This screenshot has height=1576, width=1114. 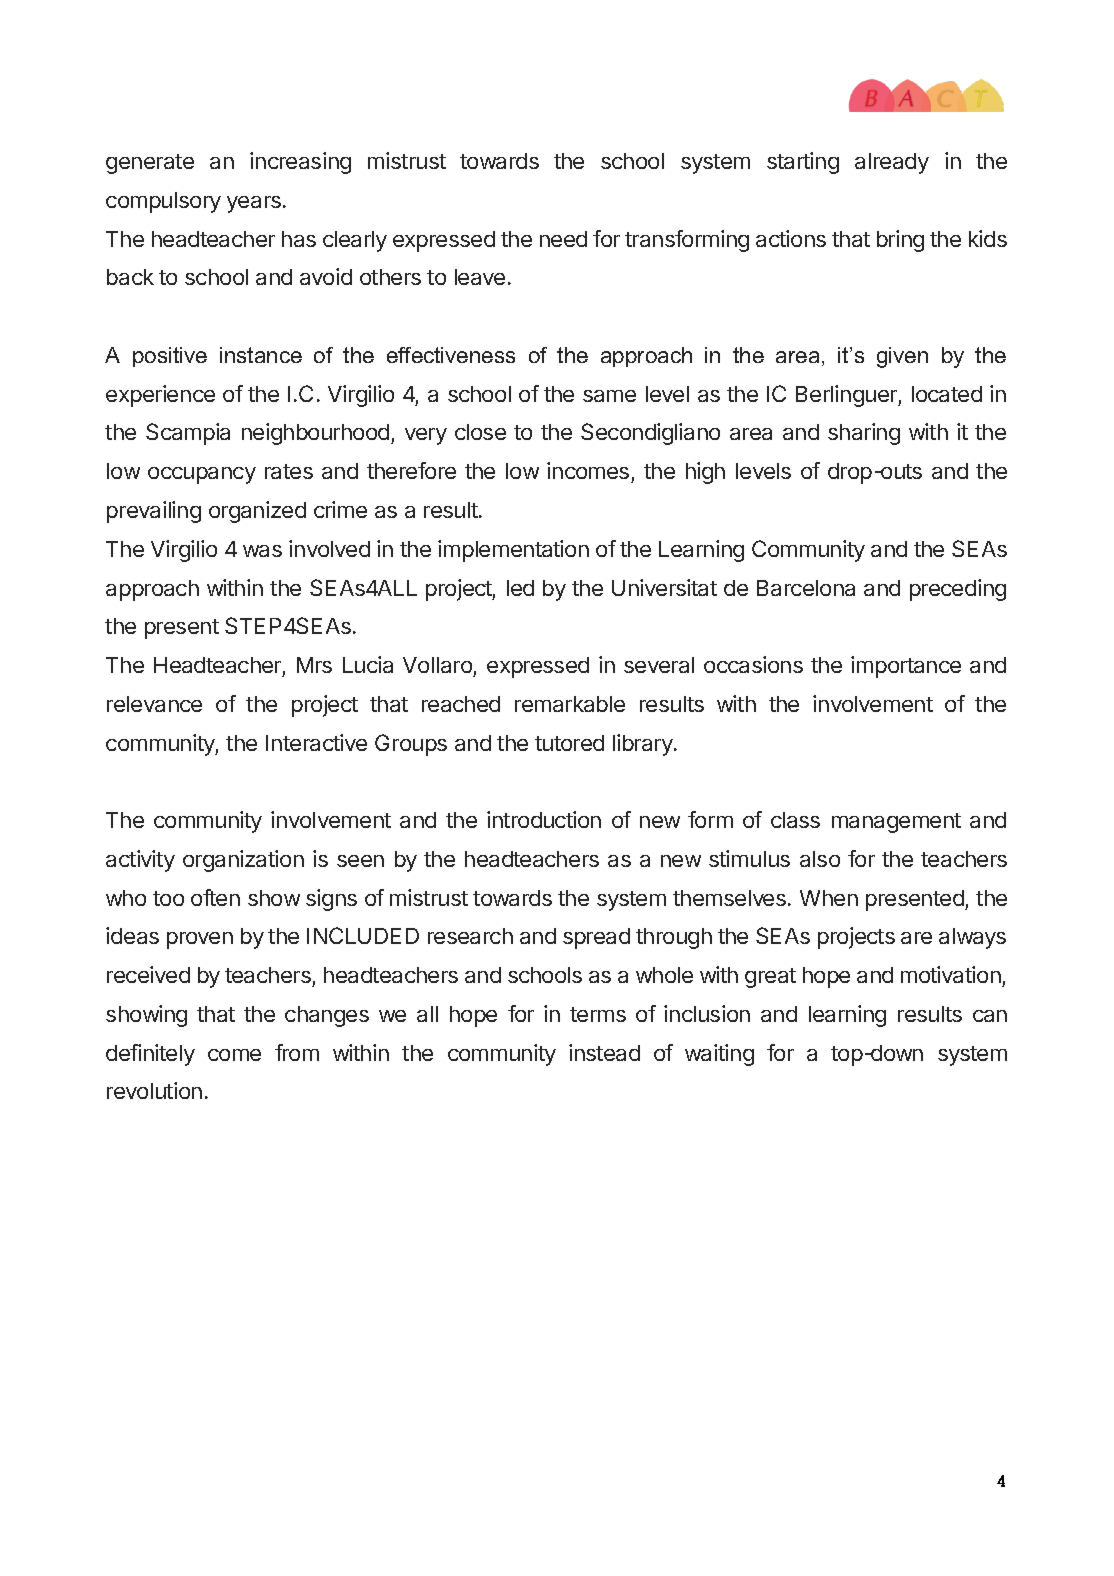 I want to click on need, so click(x=563, y=239).
